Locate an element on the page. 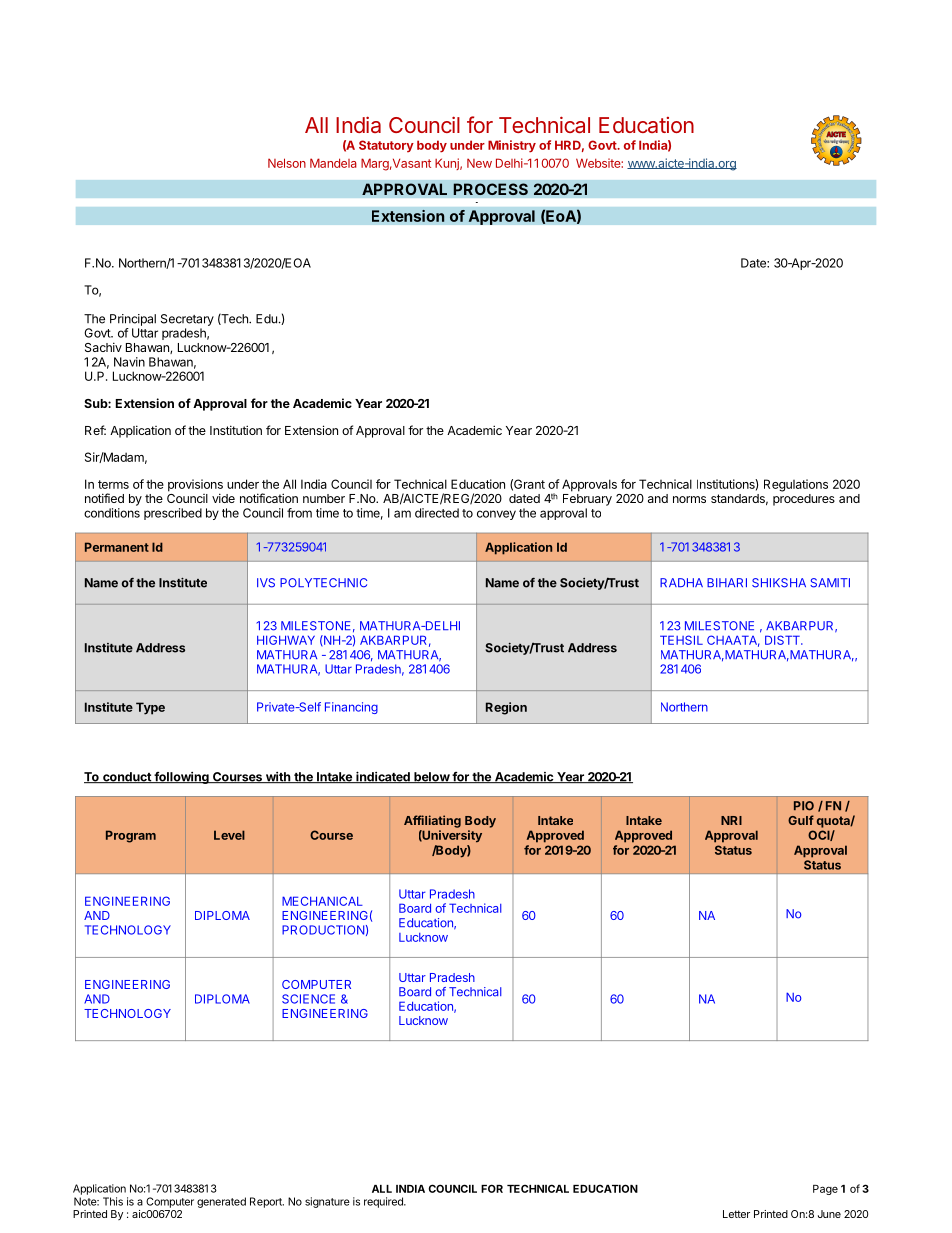  Nelson is located at coordinates (287, 163).
